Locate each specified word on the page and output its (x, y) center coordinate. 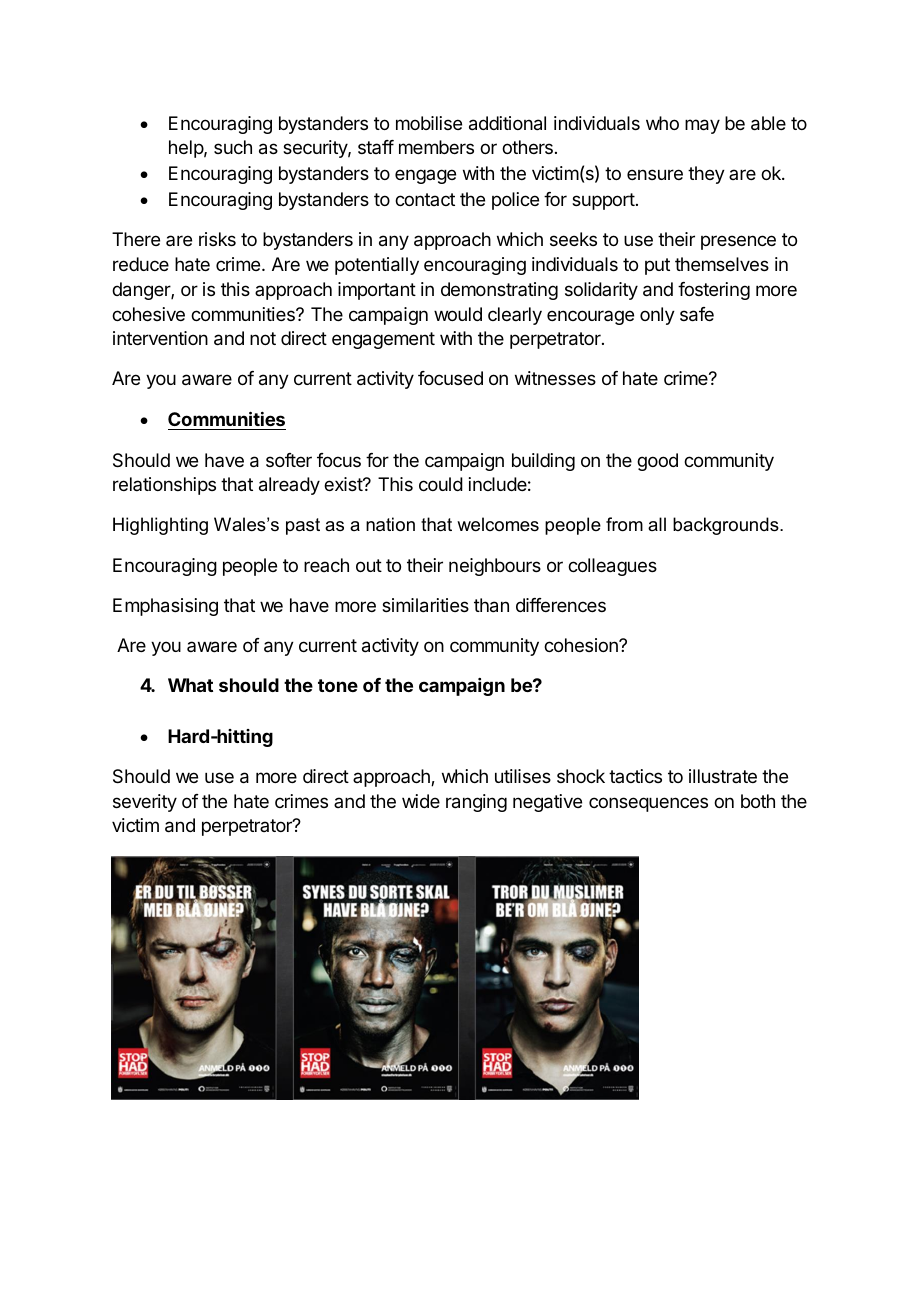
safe (697, 314)
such (233, 147)
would (458, 314)
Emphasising (165, 607)
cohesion (582, 645)
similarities (425, 605)
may (702, 126)
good (657, 462)
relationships (164, 486)
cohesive (148, 314)
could (441, 484)
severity (145, 803)
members (436, 147)
